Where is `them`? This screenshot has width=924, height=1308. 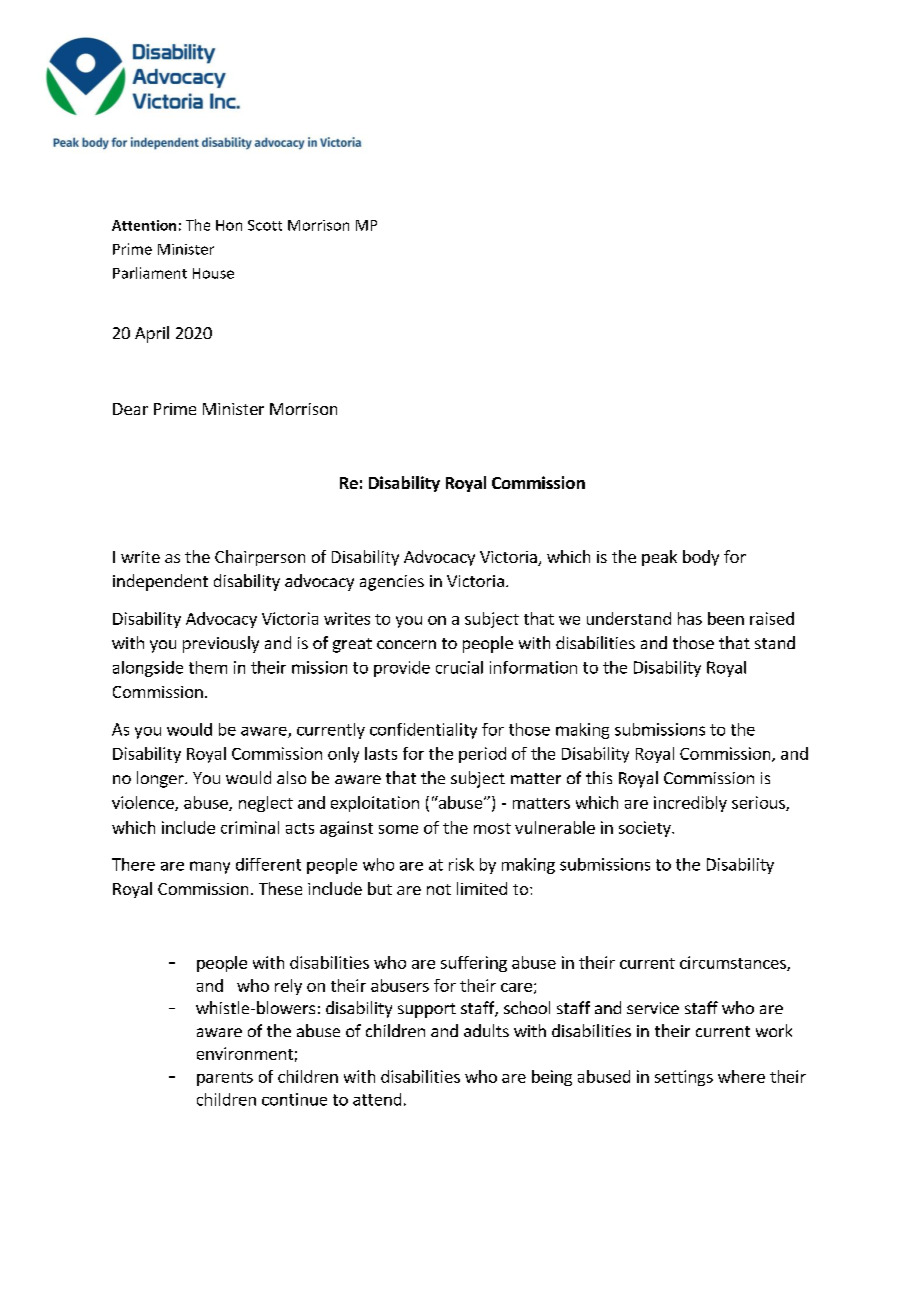
them is located at coordinates (208, 667).
